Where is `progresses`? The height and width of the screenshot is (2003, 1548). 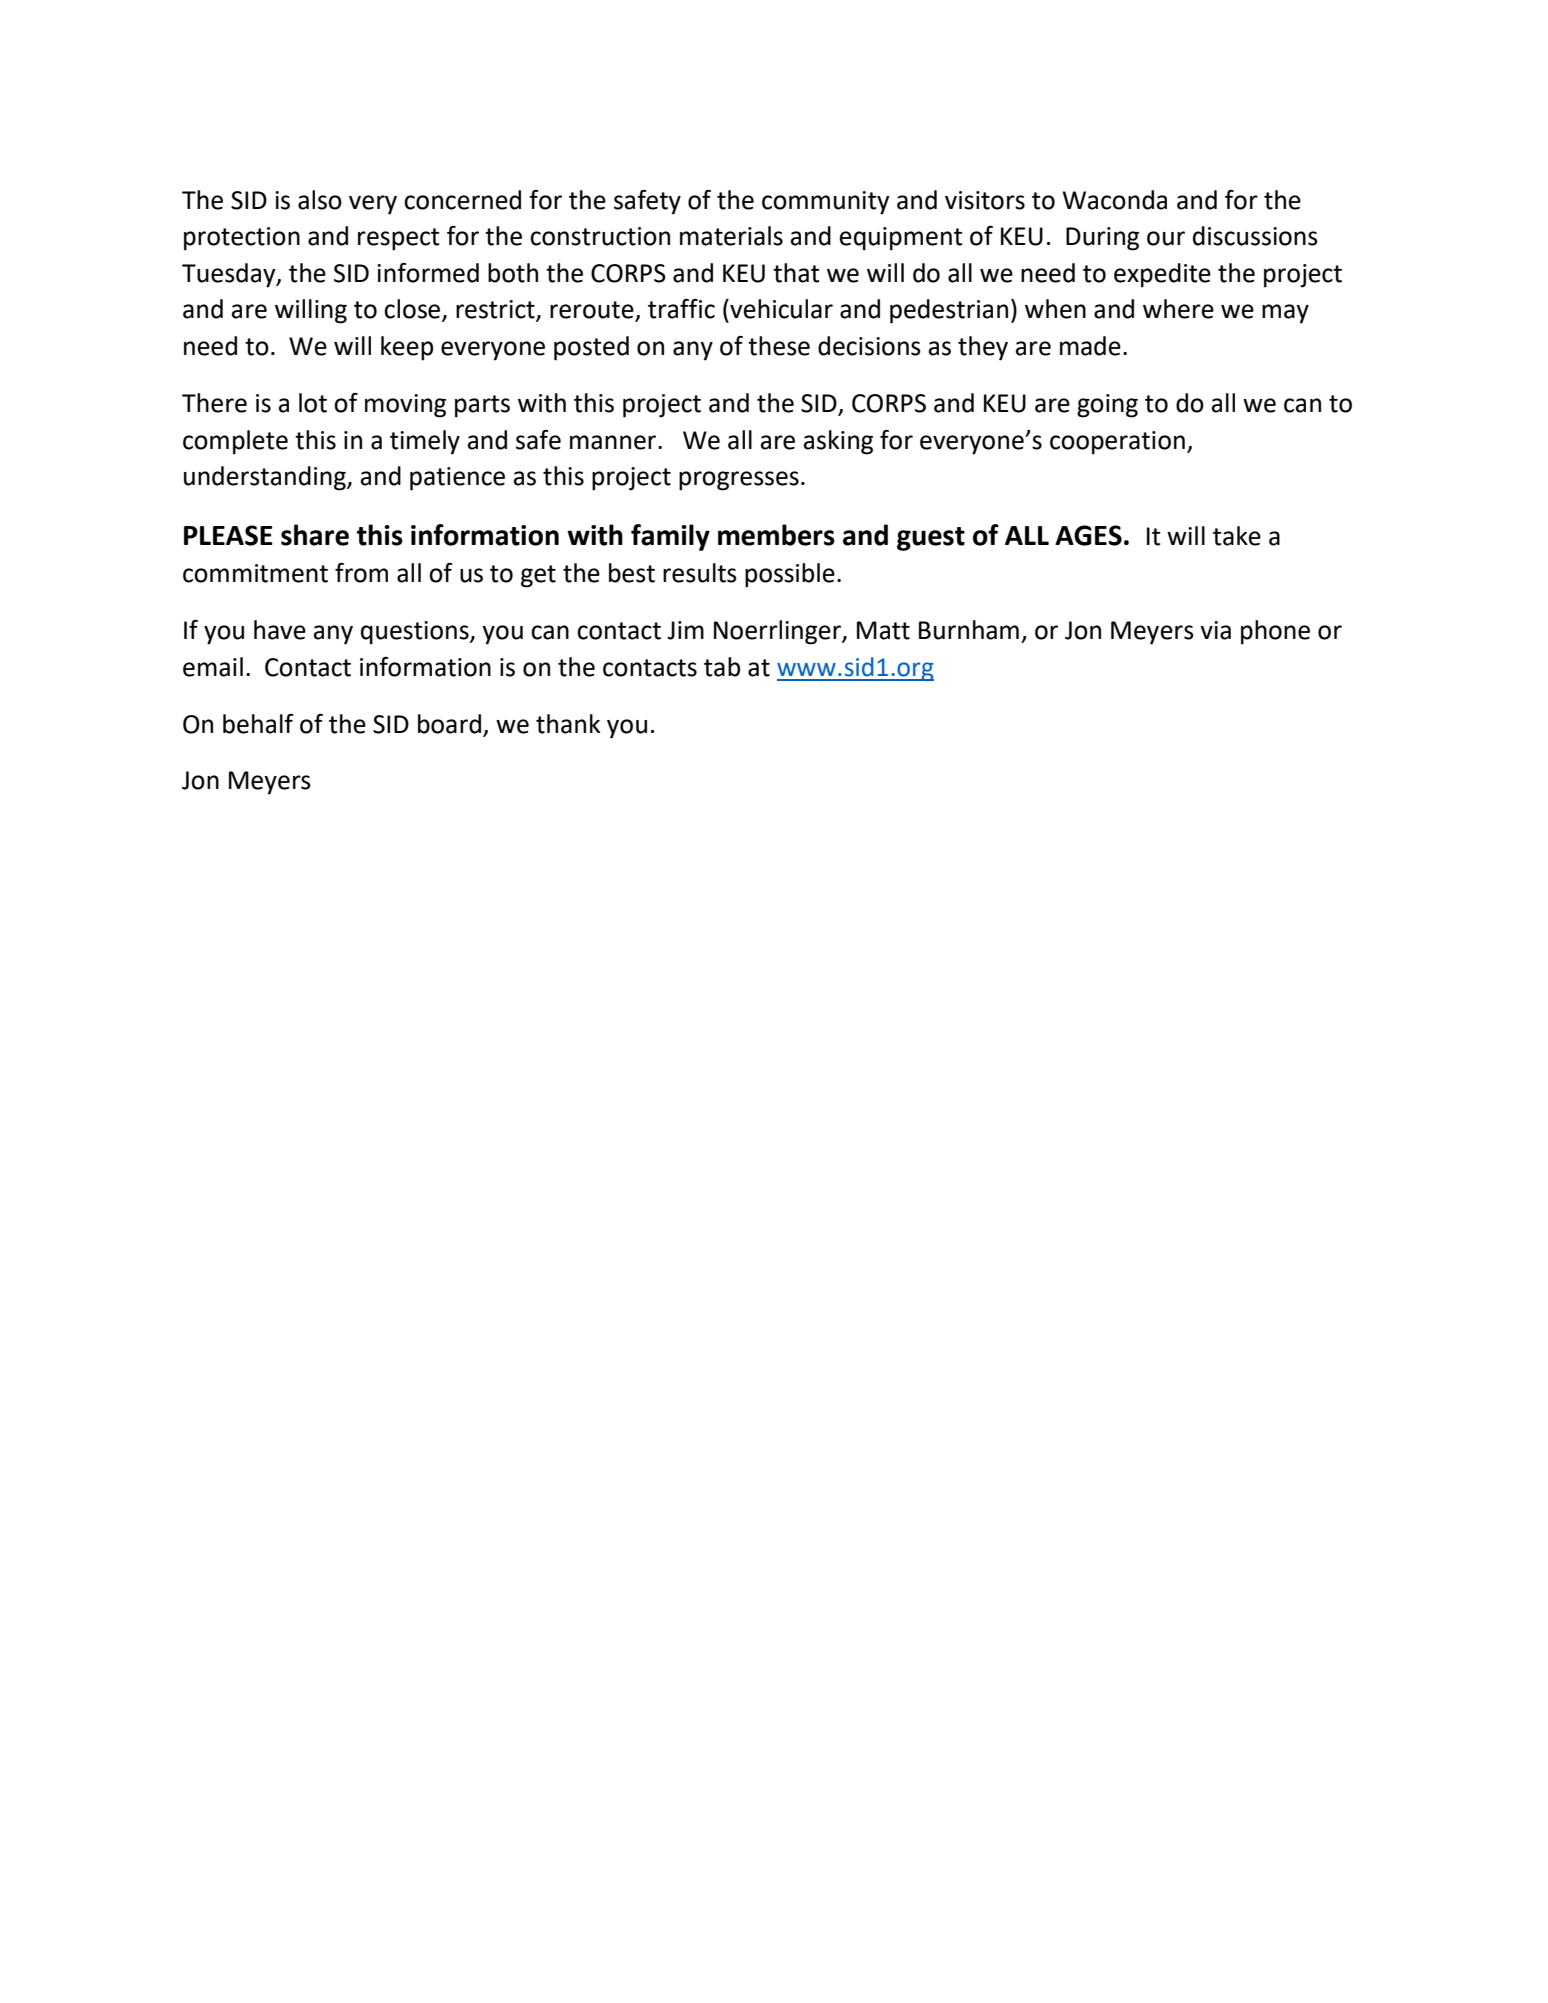 progresses is located at coordinates (739, 481).
